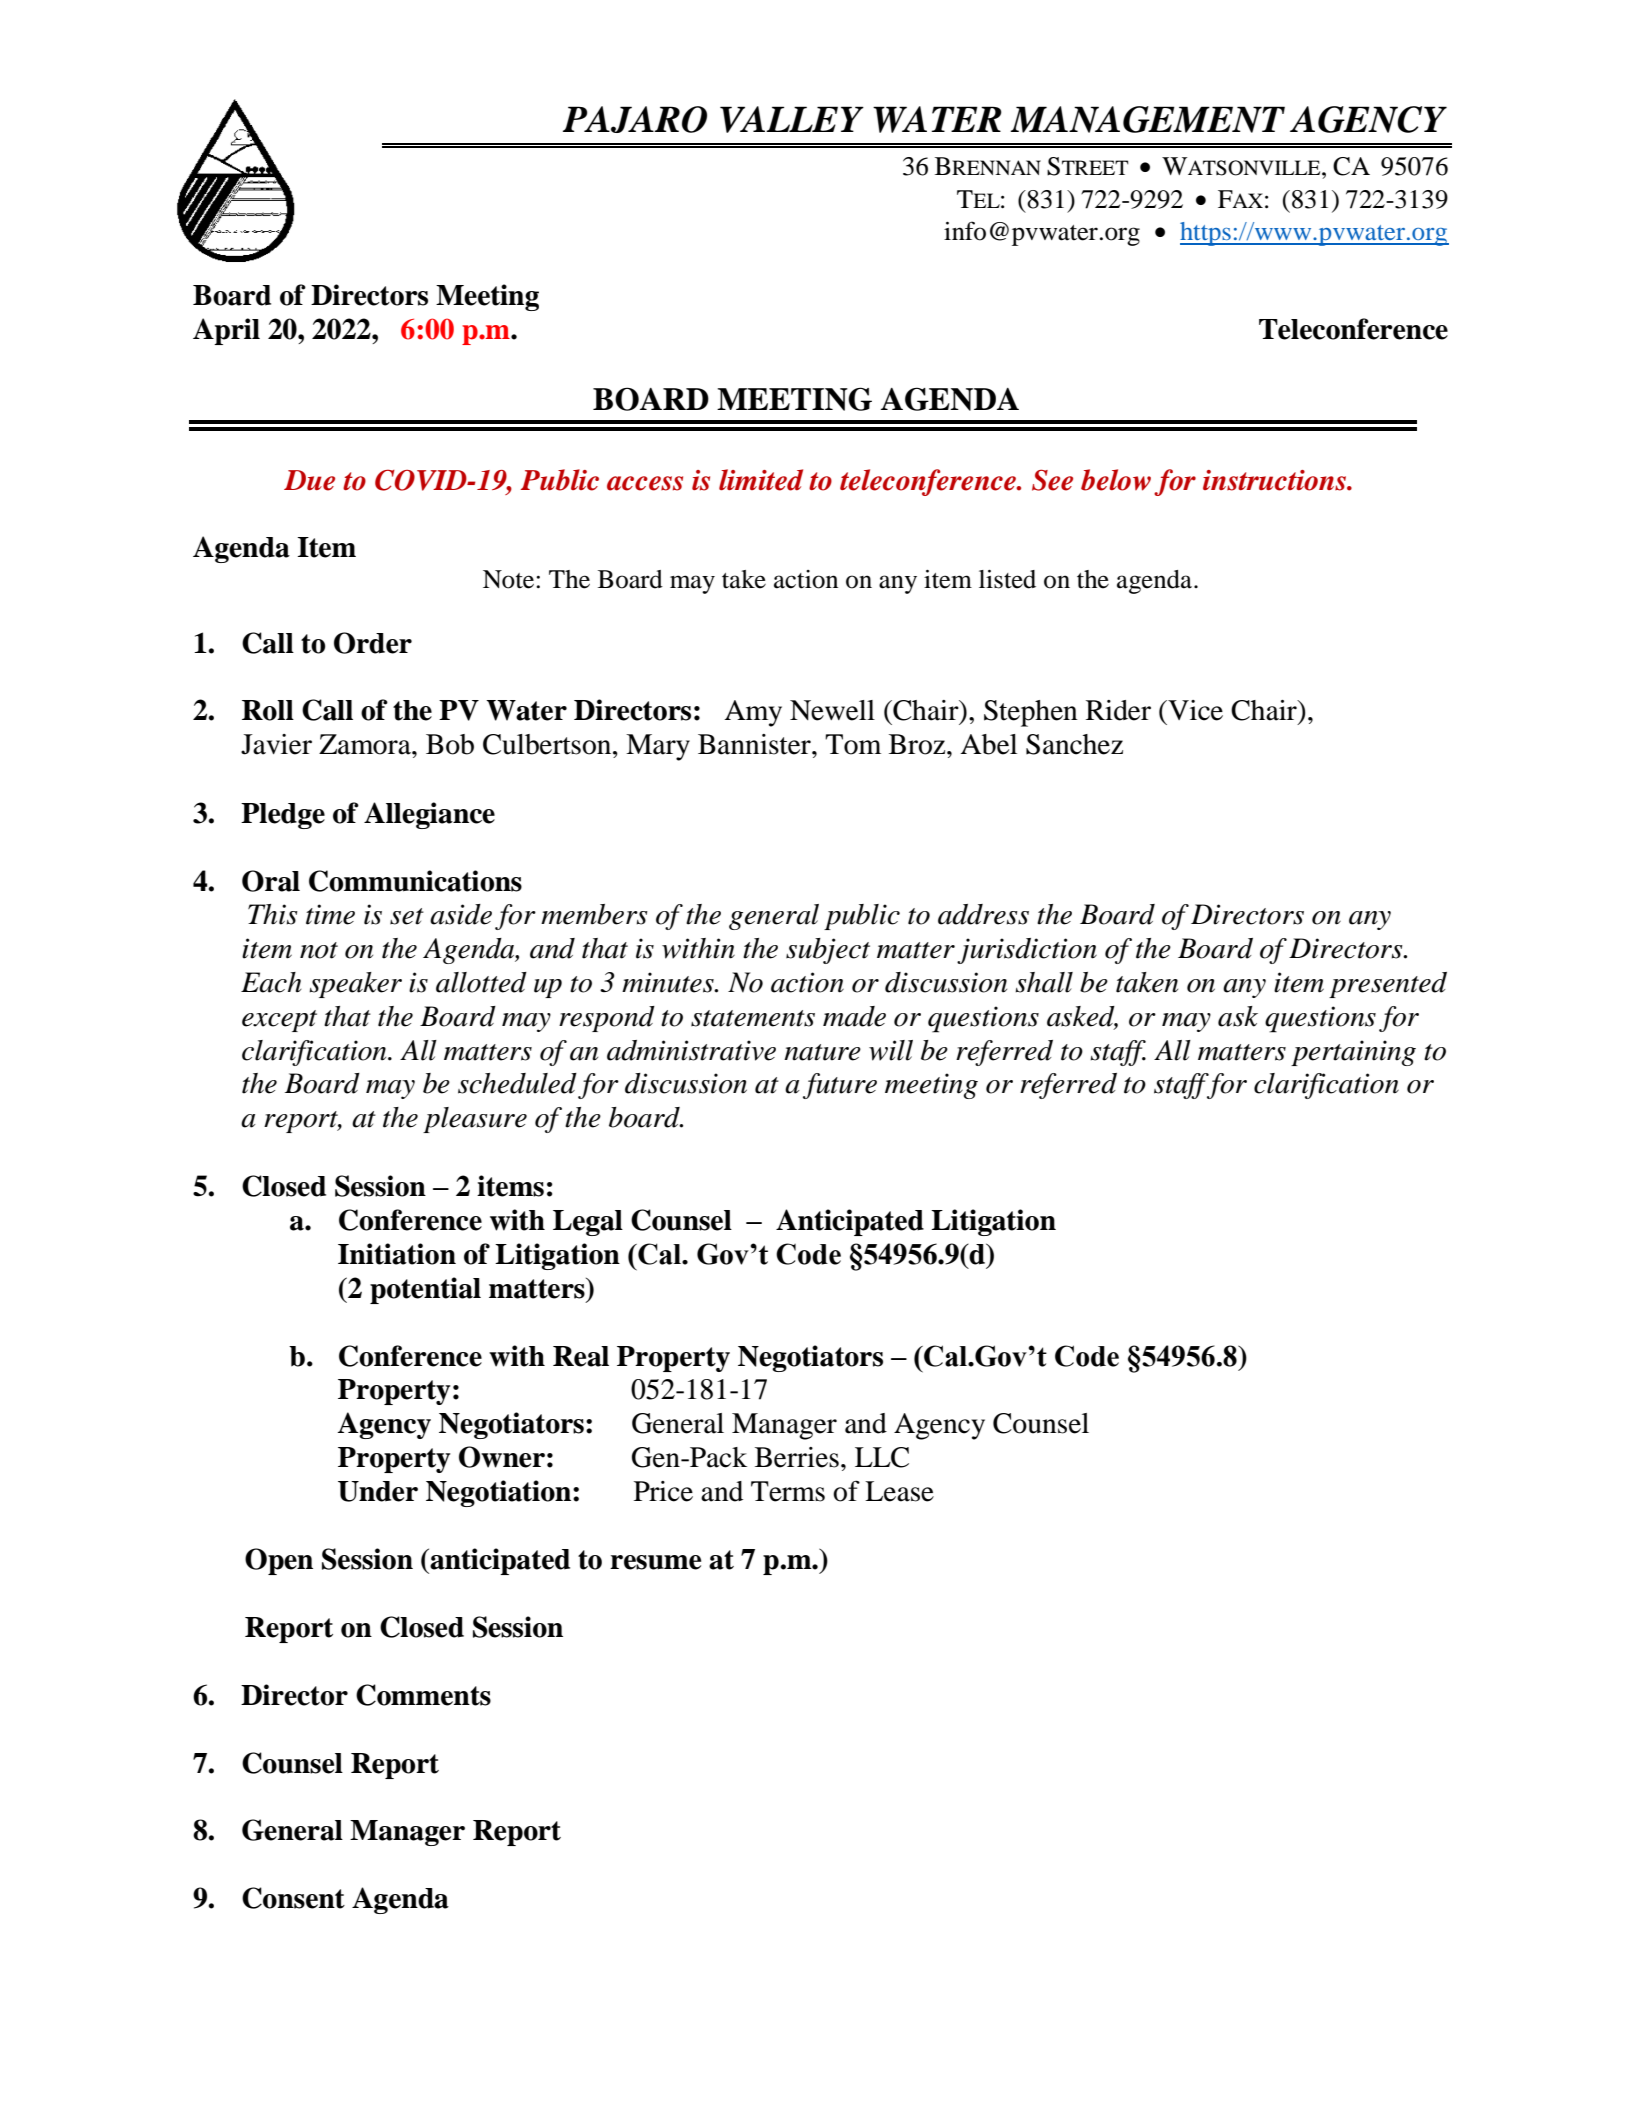  I want to click on Berries, so click(797, 1457).
